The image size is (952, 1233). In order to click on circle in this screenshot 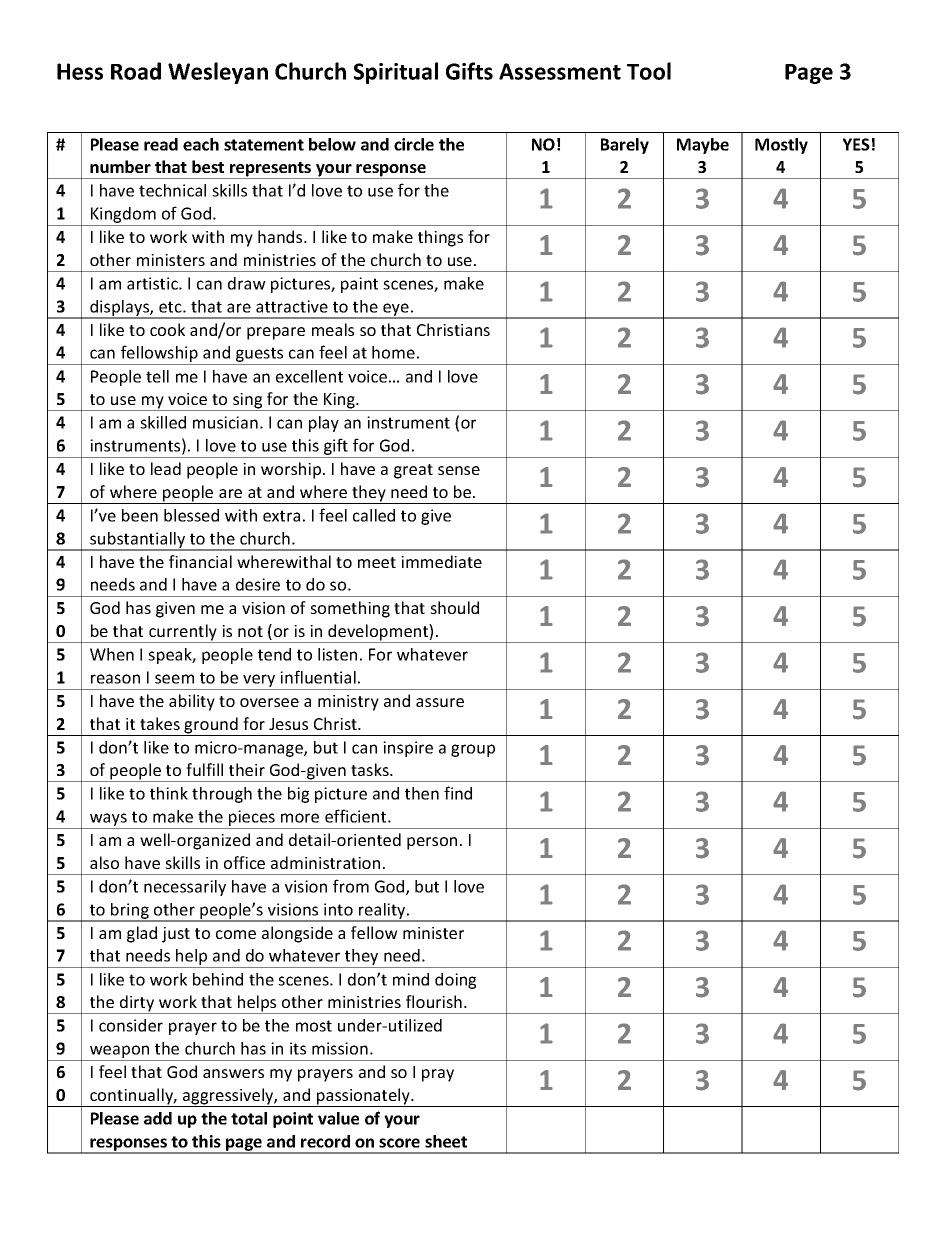, I will do `click(414, 144)`.
